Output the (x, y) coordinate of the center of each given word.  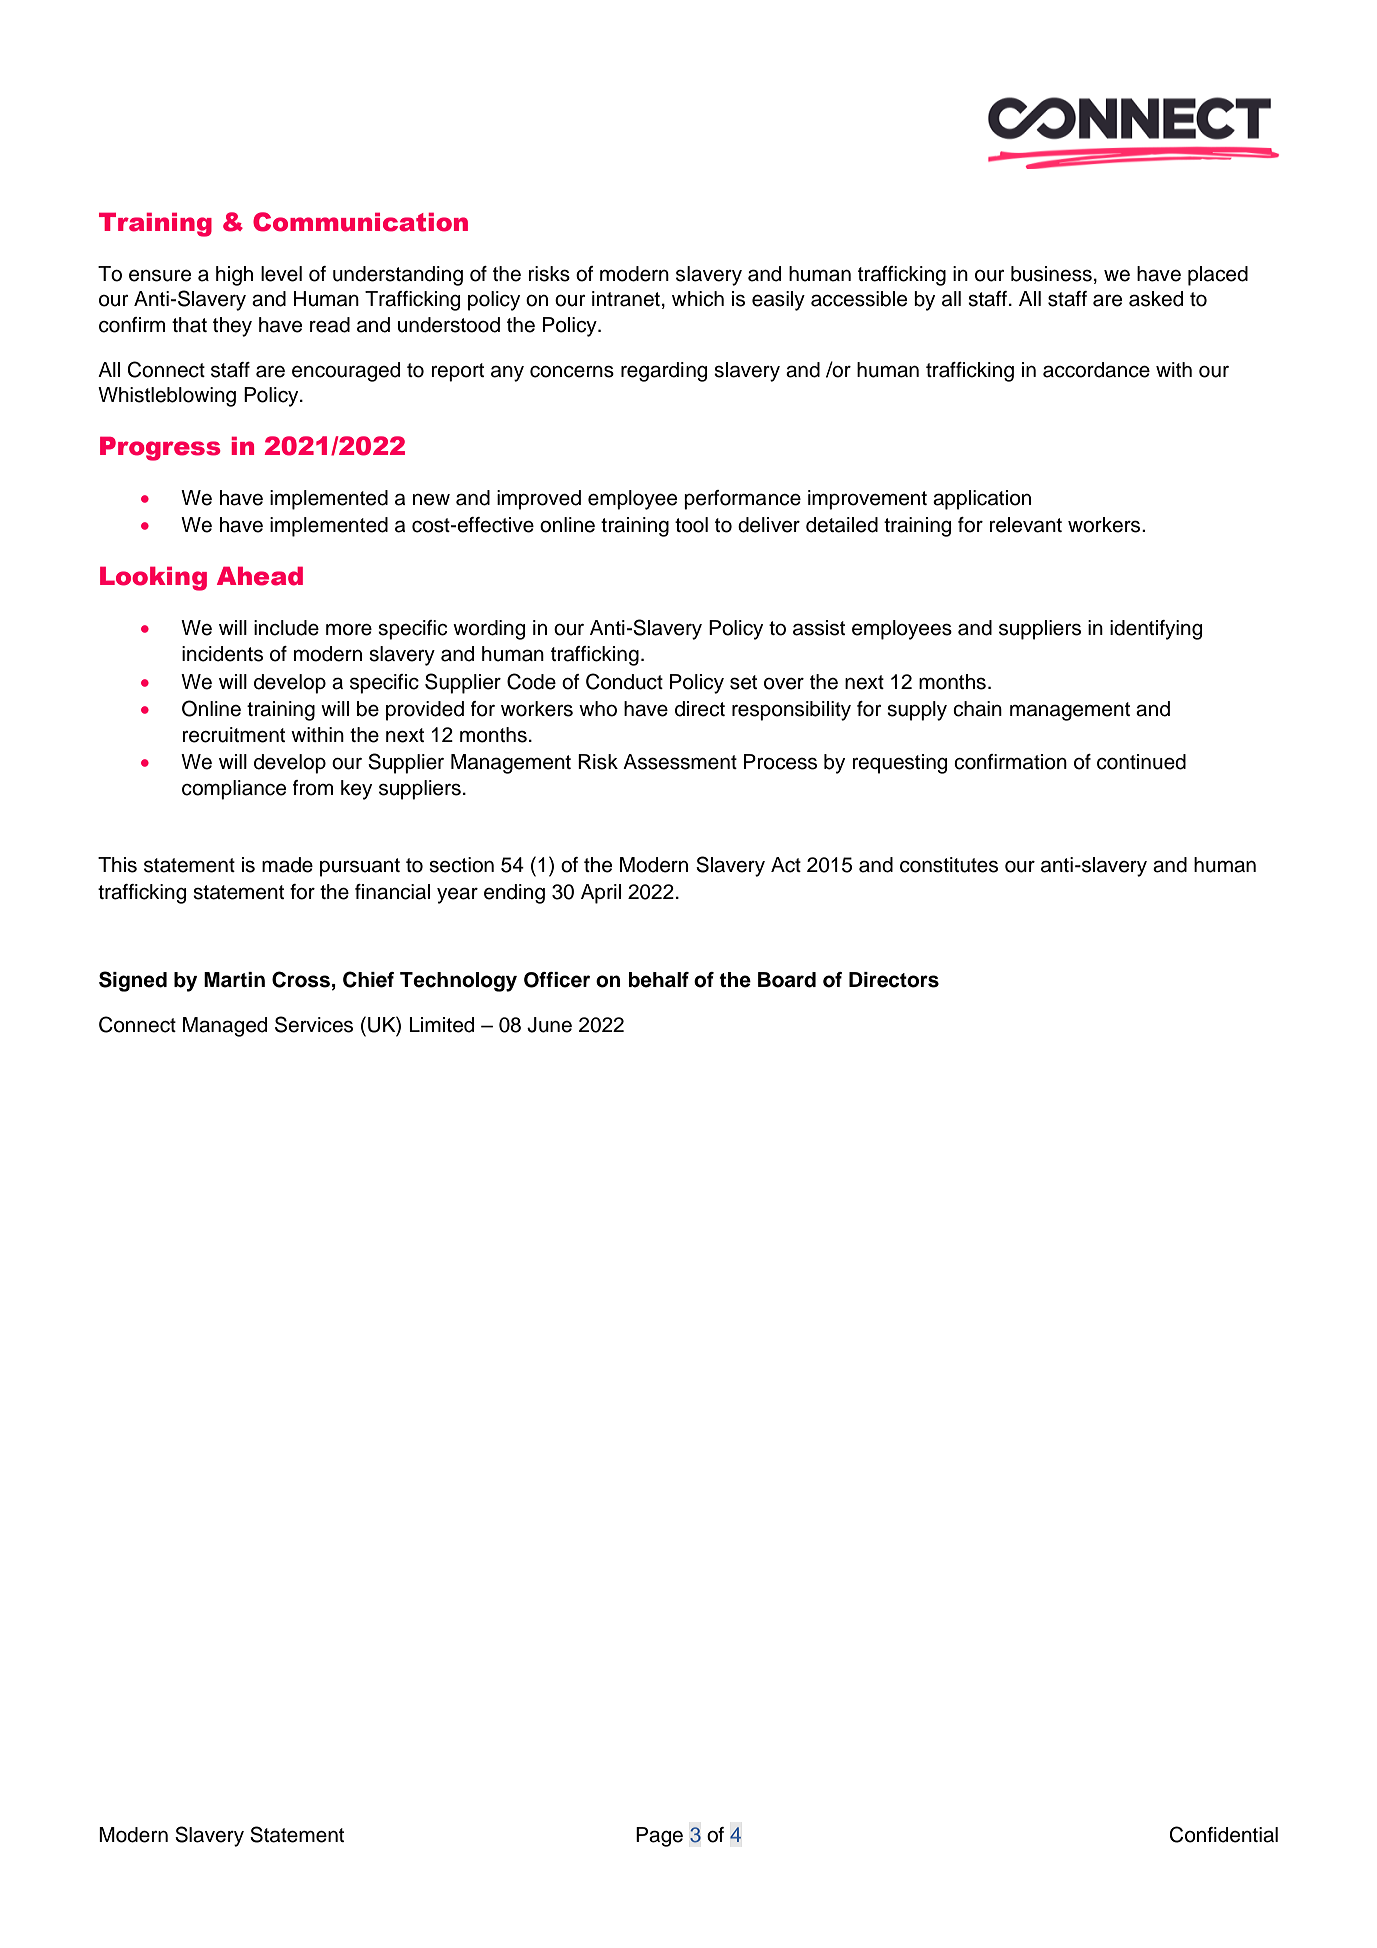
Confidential (1224, 1834)
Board (787, 980)
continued (1141, 762)
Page (659, 1837)
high (234, 276)
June (549, 1025)
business (1051, 274)
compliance (234, 790)
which (698, 299)
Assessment (680, 762)
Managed (225, 1027)
